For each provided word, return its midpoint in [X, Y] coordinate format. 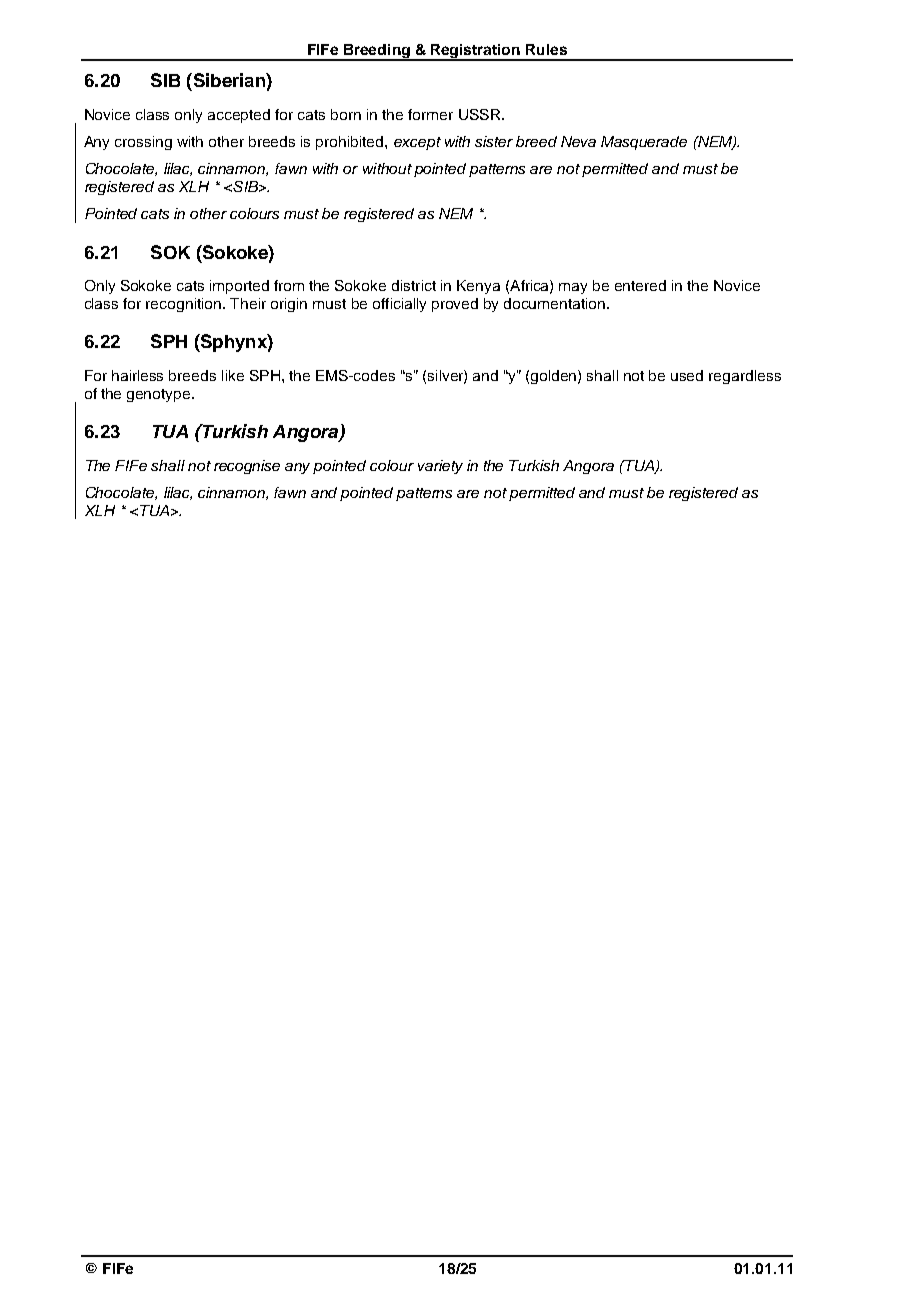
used [687, 375]
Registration [476, 52]
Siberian [229, 80]
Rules [546, 49]
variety [440, 467]
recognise [247, 467]
